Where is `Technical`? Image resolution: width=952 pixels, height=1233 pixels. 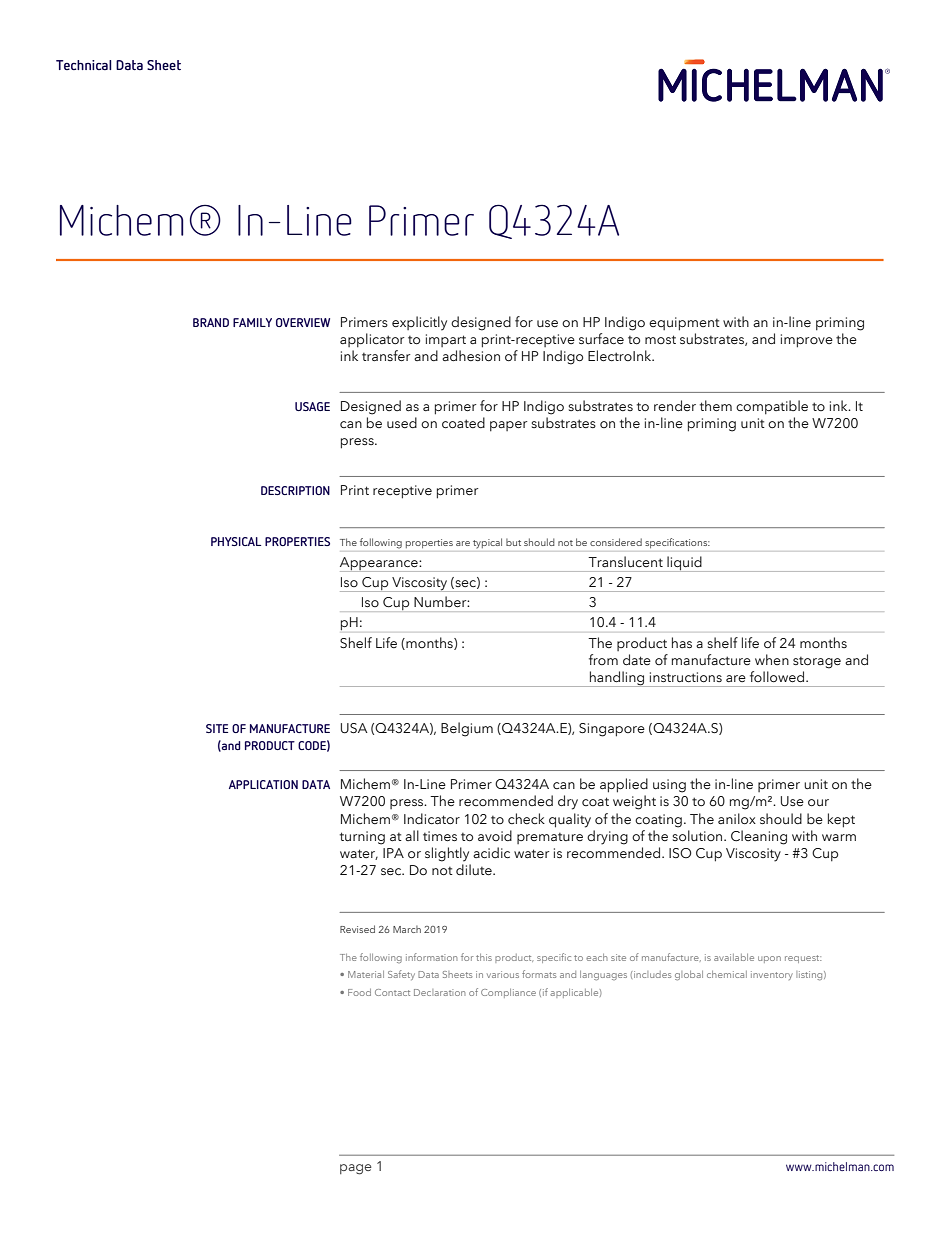 Technical is located at coordinates (84, 65).
